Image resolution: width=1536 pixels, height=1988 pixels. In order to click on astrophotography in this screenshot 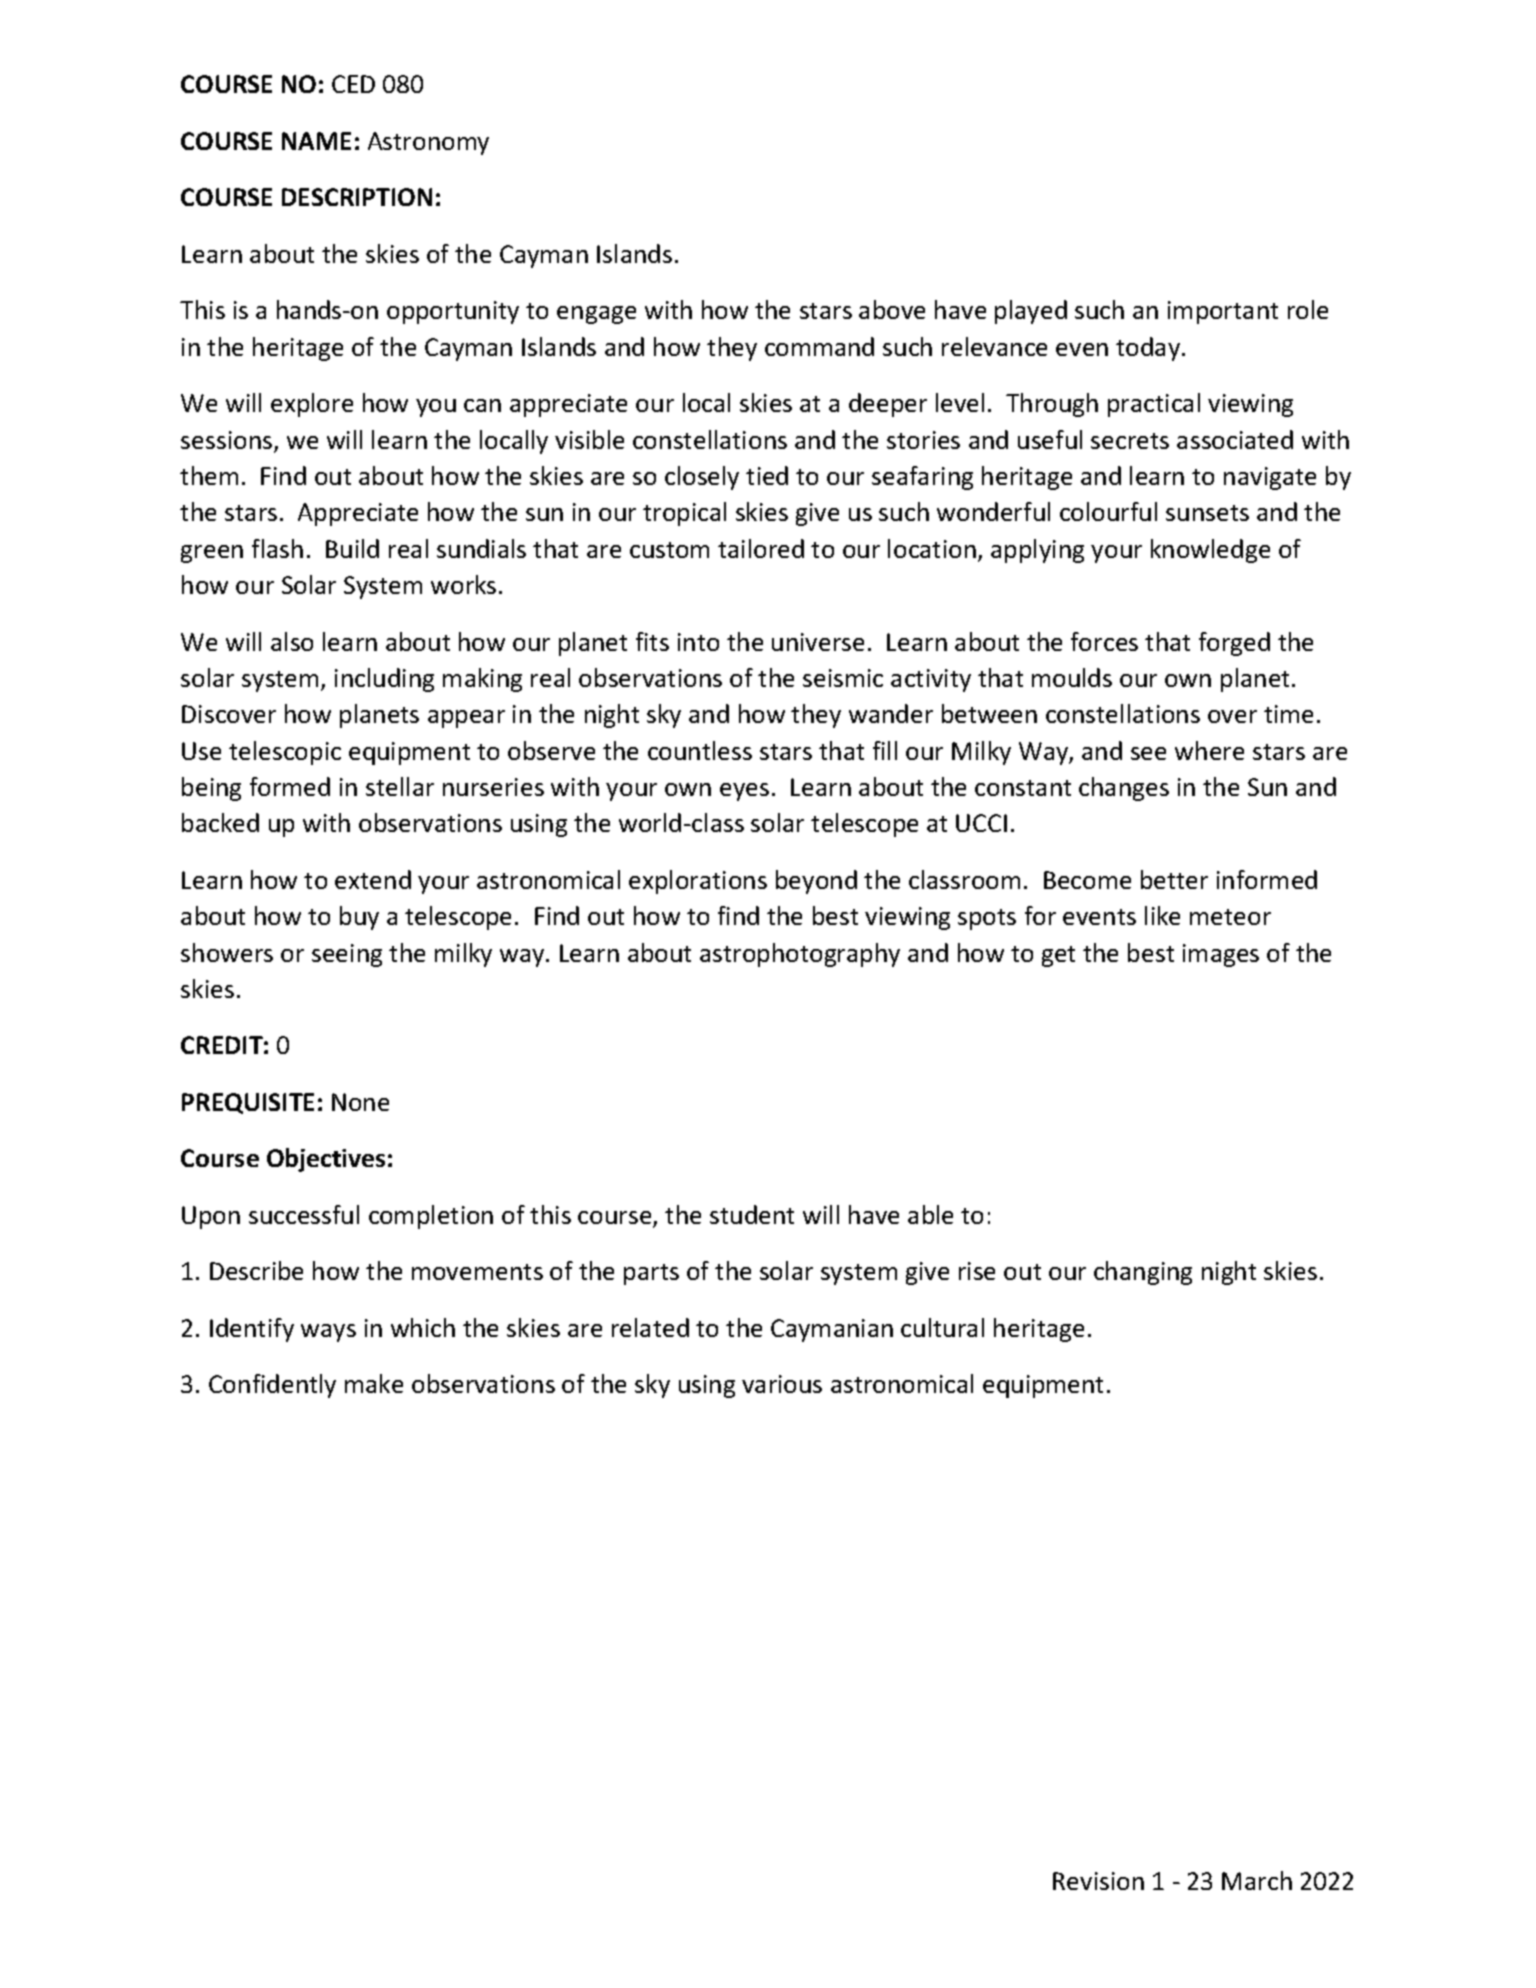, I will do `click(800, 955)`.
